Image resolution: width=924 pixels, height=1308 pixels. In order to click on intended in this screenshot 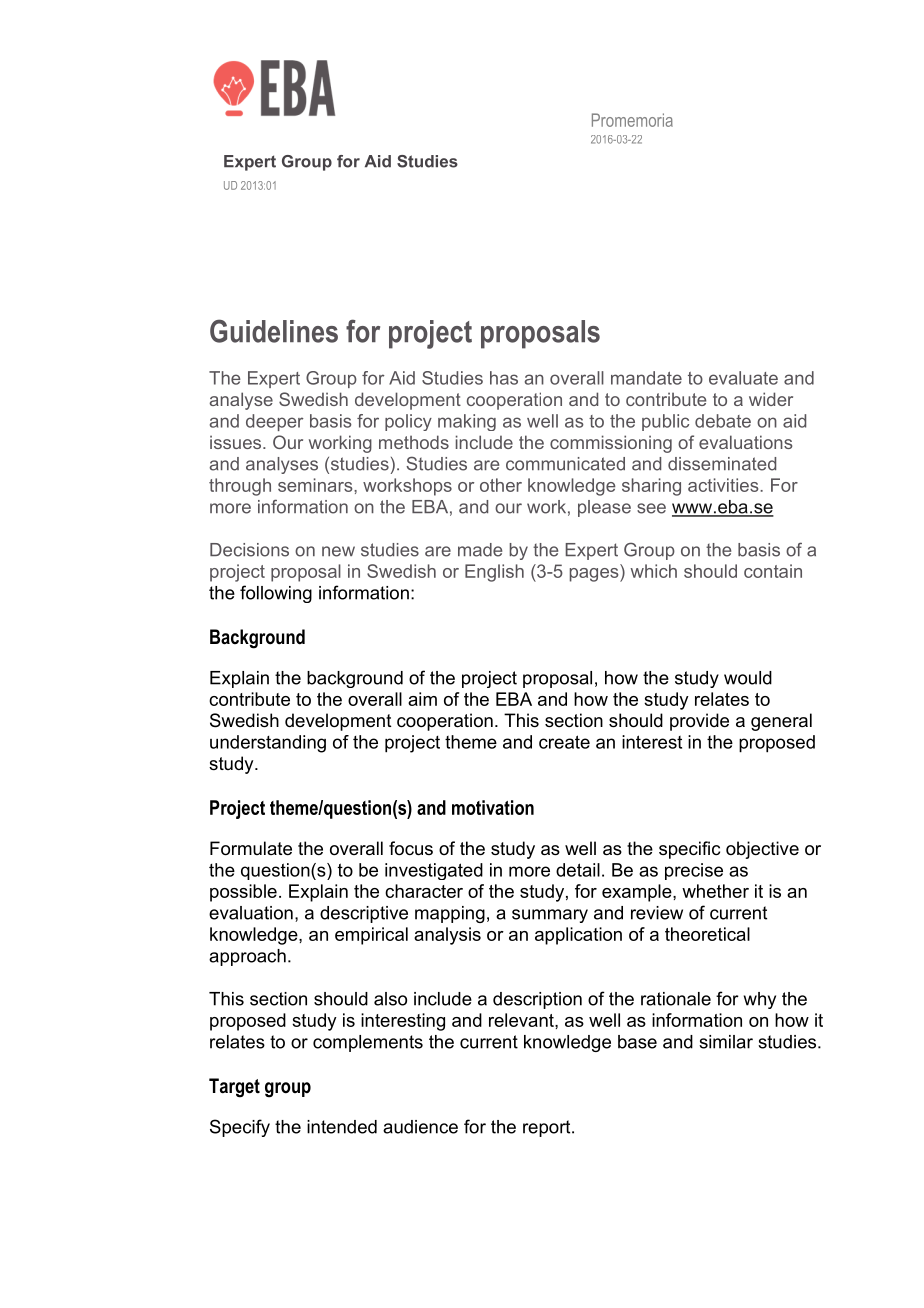, I will do `click(342, 1127)`.
